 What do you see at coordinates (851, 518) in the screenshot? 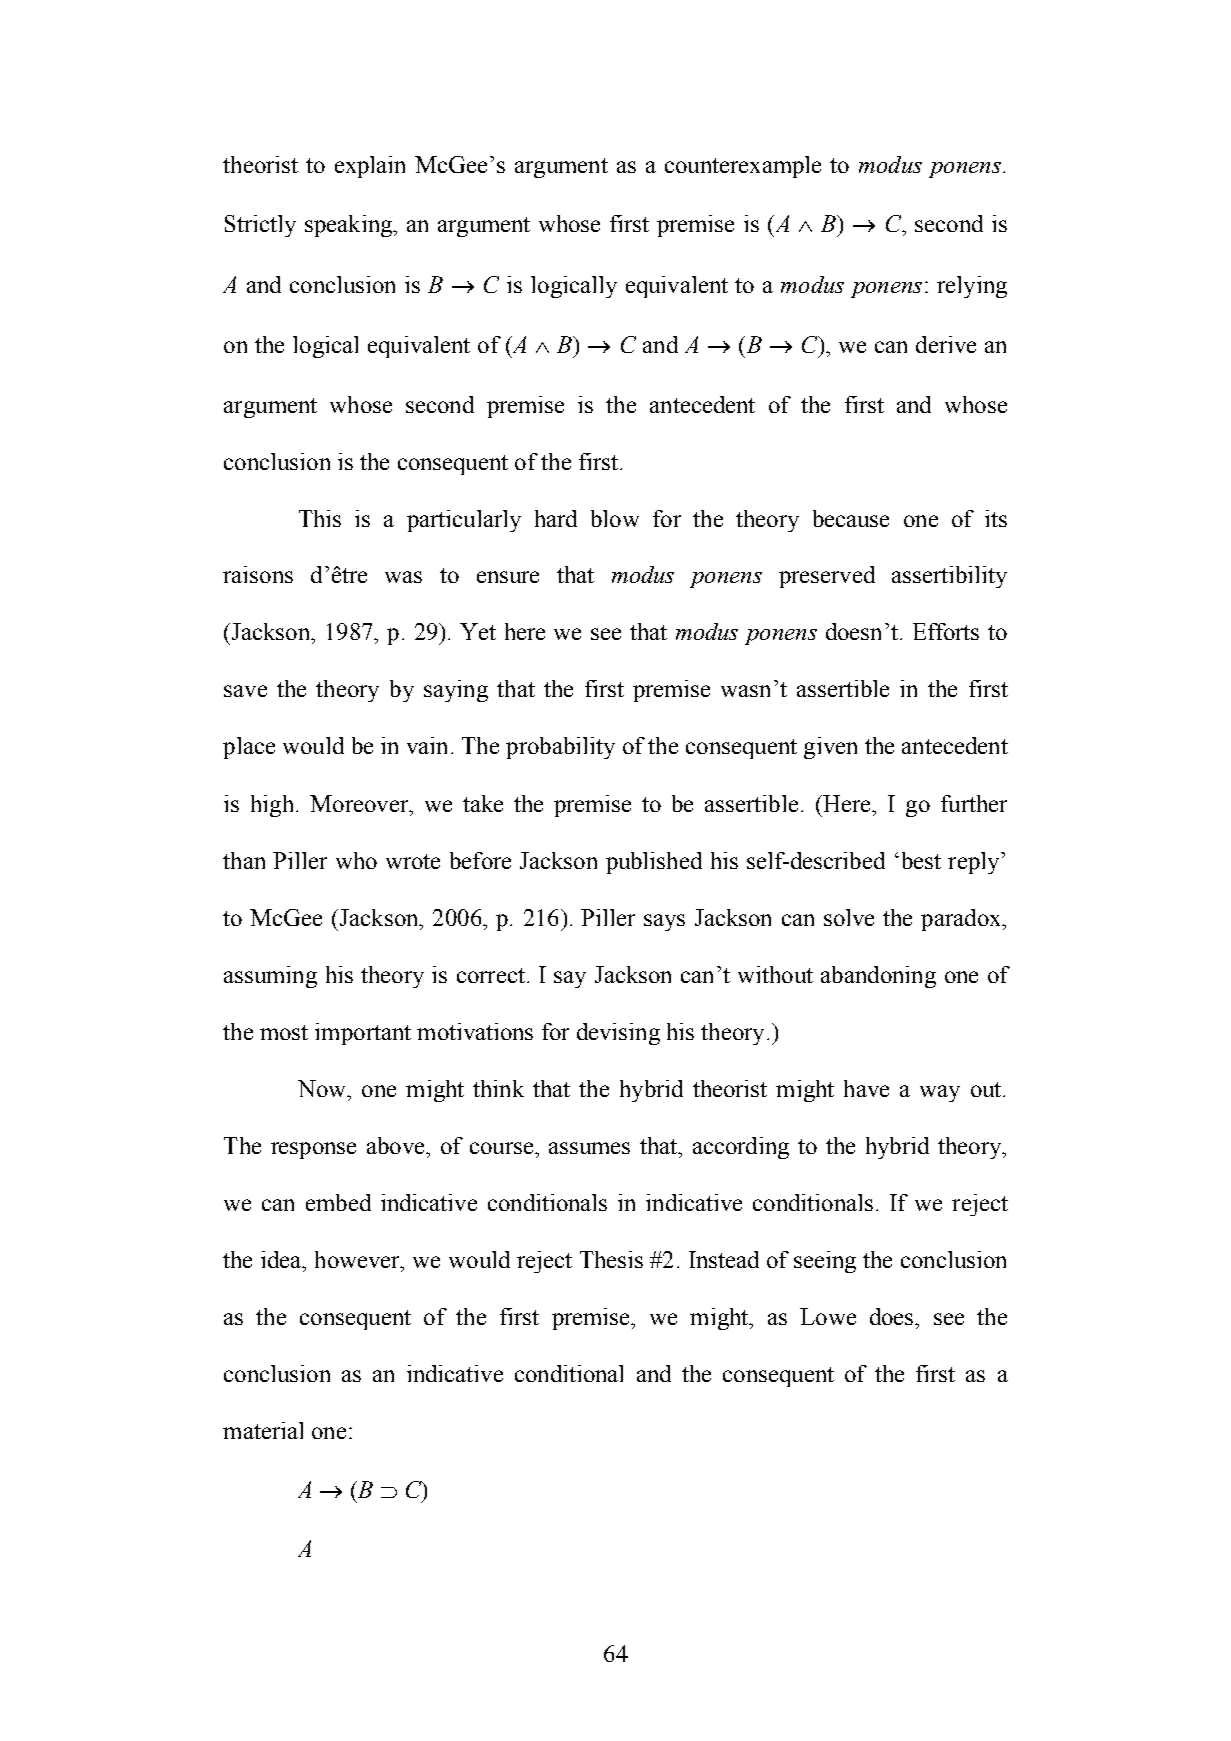
I see `because` at bounding box center [851, 518].
